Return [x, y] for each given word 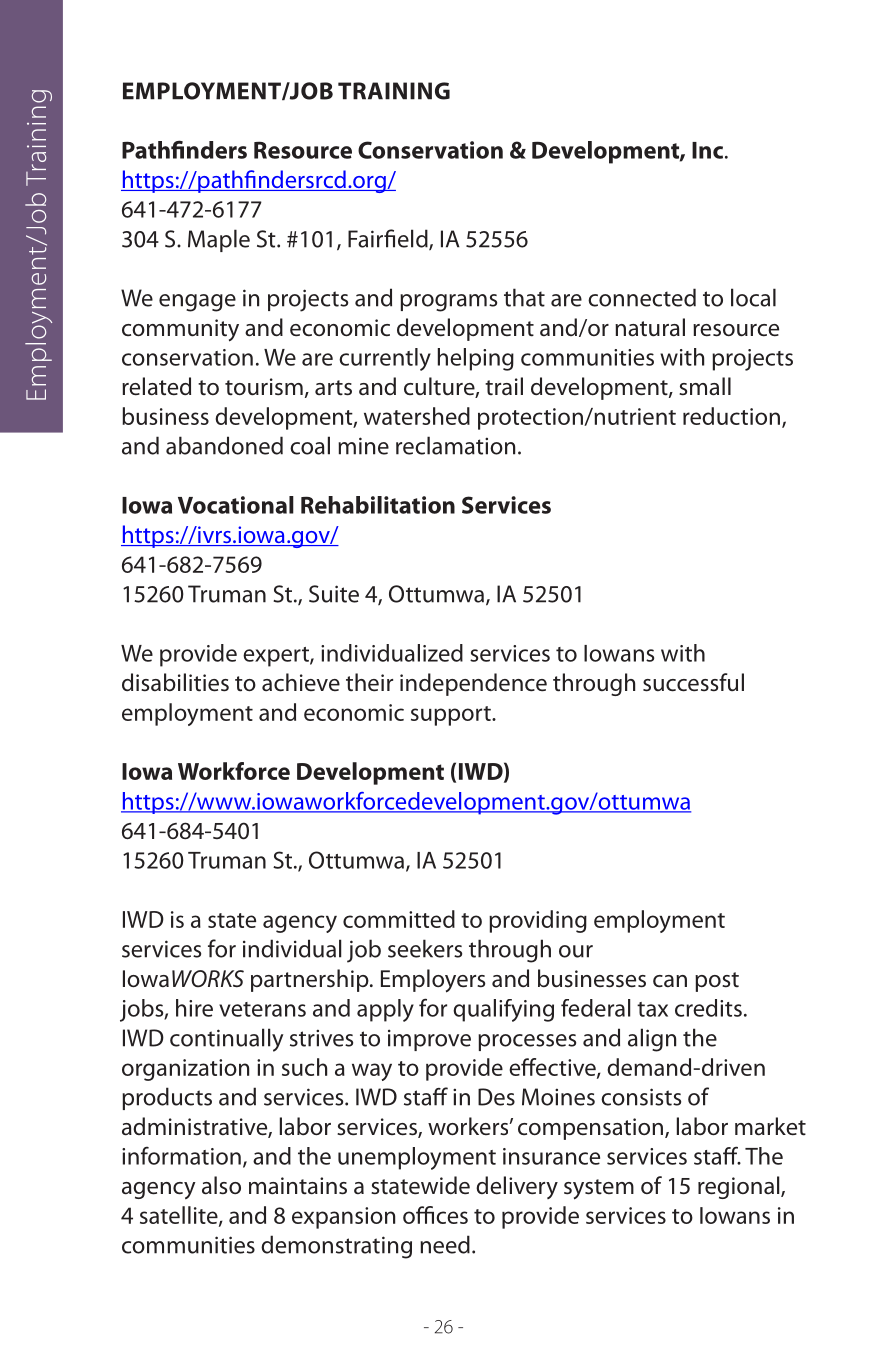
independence [473, 684]
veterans [262, 1009]
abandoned [224, 445]
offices [435, 1215]
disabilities [175, 682]
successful [693, 682]
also [221, 1185]
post [717, 982]
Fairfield [389, 239]
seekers [425, 948]
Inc [709, 150]
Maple [219, 240]
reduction [731, 416]
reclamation [455, 445]
